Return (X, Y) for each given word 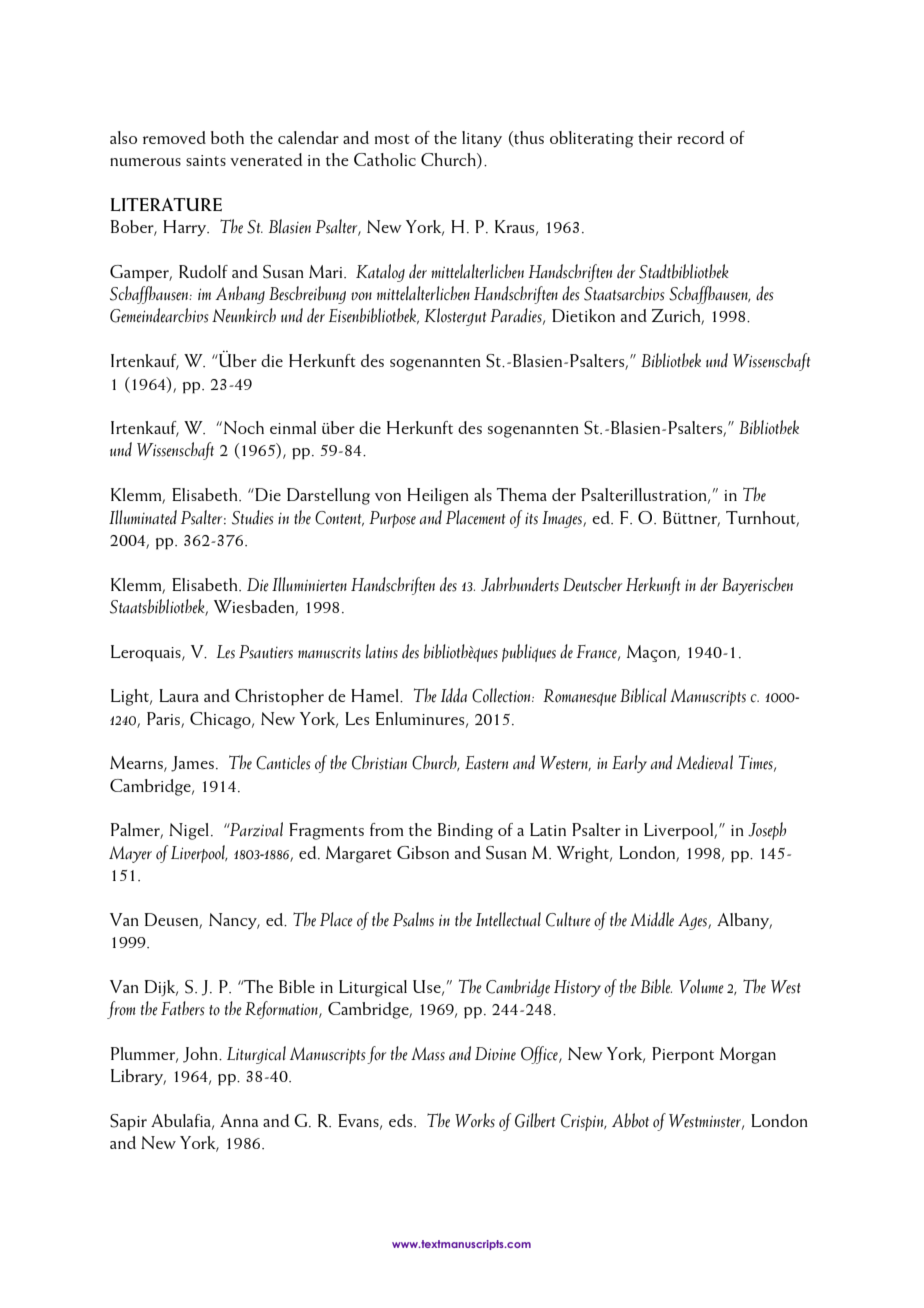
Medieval (704, 762)
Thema (522, 494)
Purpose (392, 519)
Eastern (486, 763)
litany (482, 139)
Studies (253, 517)
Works (475, 1120)
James (192, 764)
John (201, 1055)
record (700, 137)
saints (206, 160)
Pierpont (683, 1055)
